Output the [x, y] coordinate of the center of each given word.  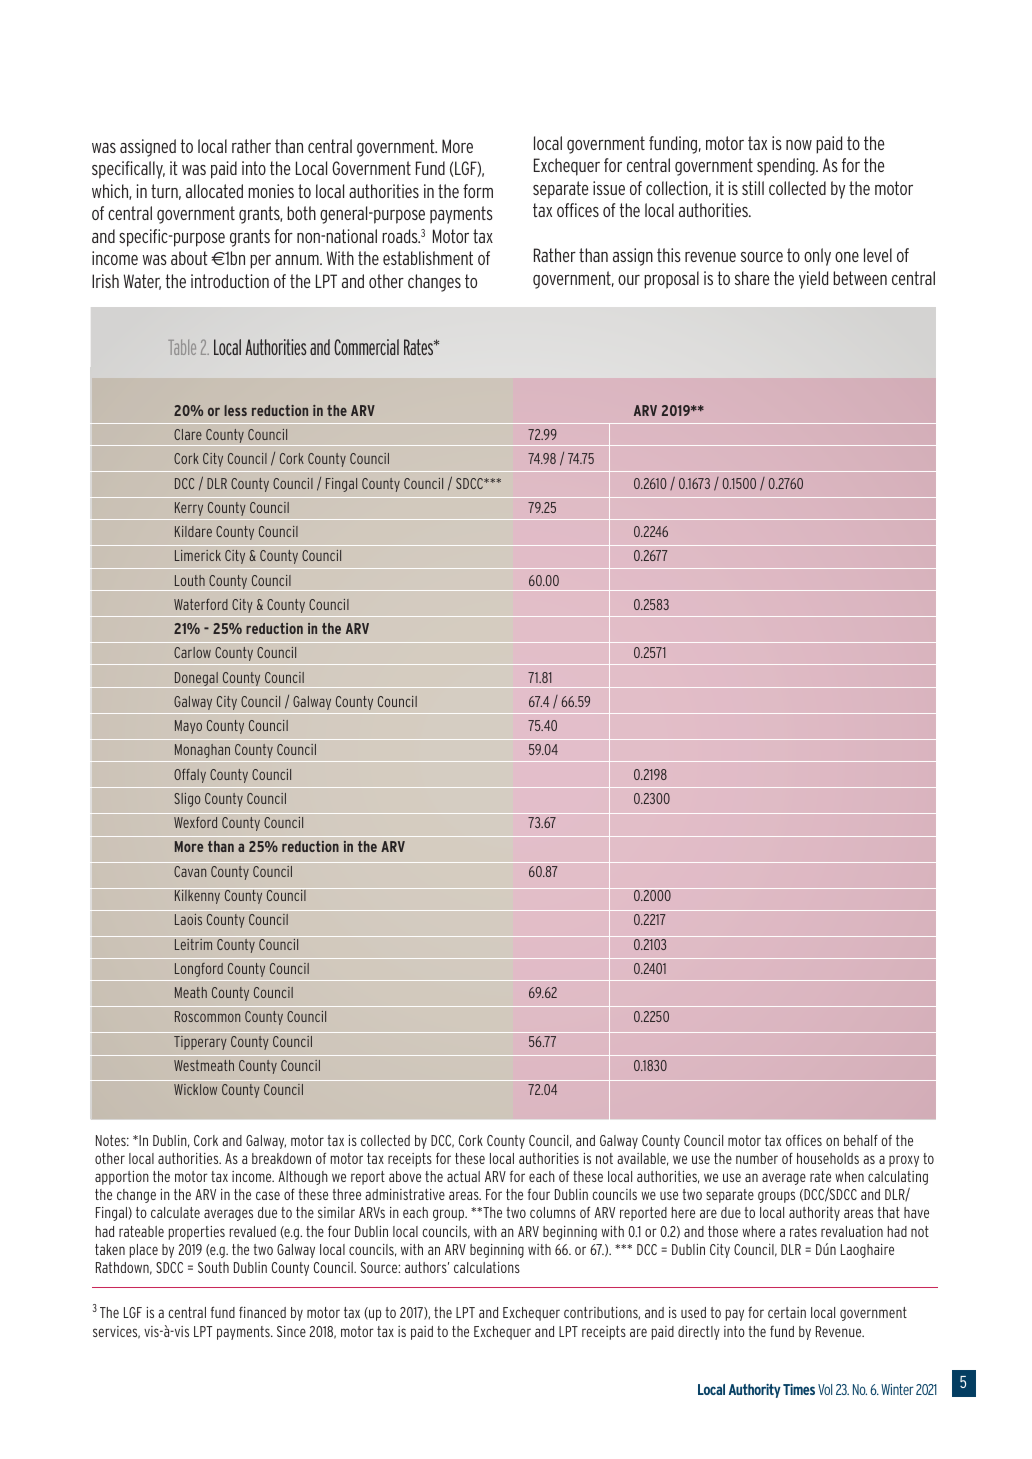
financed [262, 1312]
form [478, 191]
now [799, 145]
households [828, 1158]
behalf [861, 1140]
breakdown [281, 1158]
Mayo [188, 727]
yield [813, 280]
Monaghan [202, 751]
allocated [214, 191]
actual [463, 1176]
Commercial [366, 347]
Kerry [189, 509]
